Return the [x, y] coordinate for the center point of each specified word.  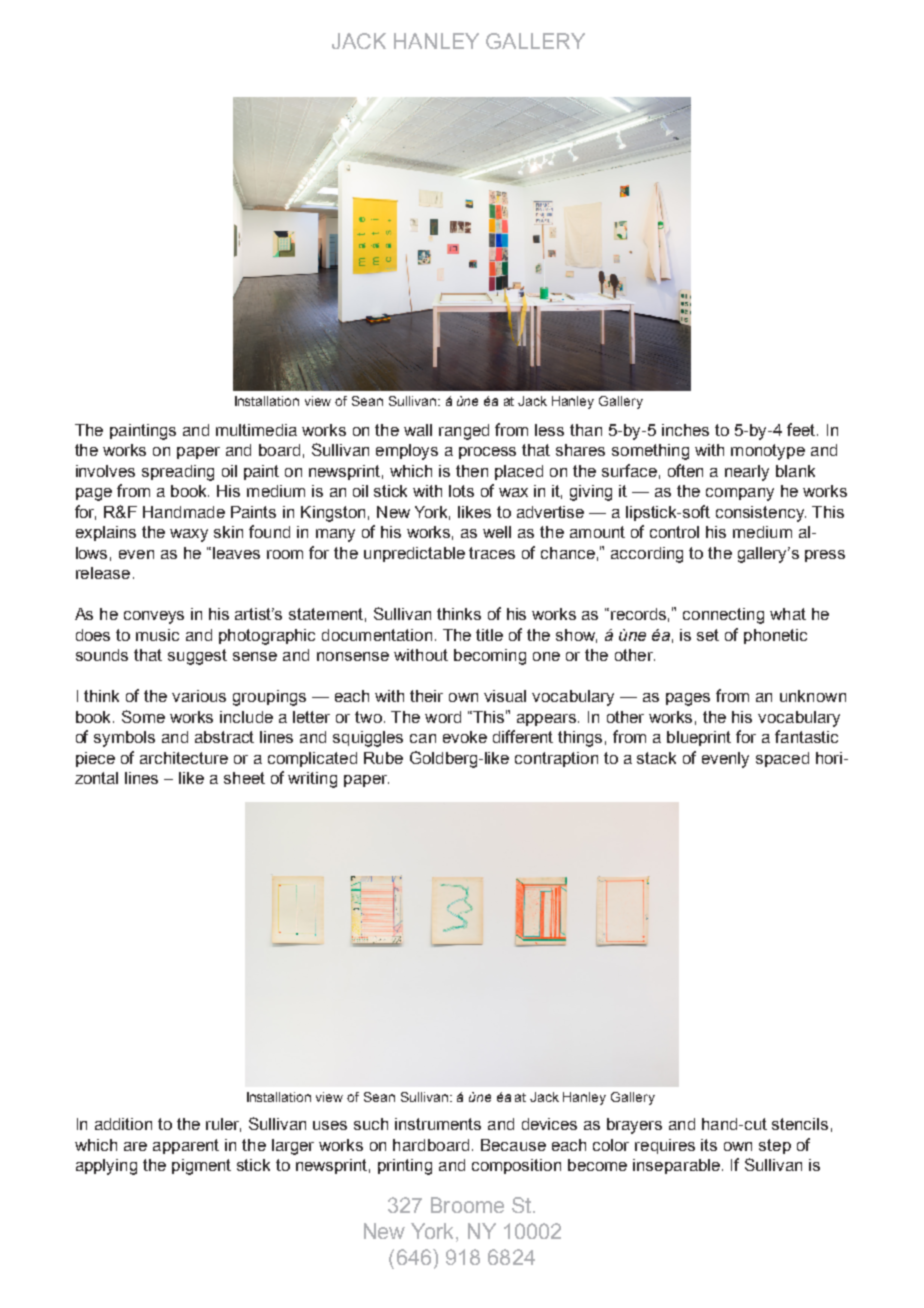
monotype [768, 452]
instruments [438, 1124]
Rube [383, 758]
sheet [244, 778]
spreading [178, 473]
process [487, 453]
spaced [782, 759]
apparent [186, 1146]
